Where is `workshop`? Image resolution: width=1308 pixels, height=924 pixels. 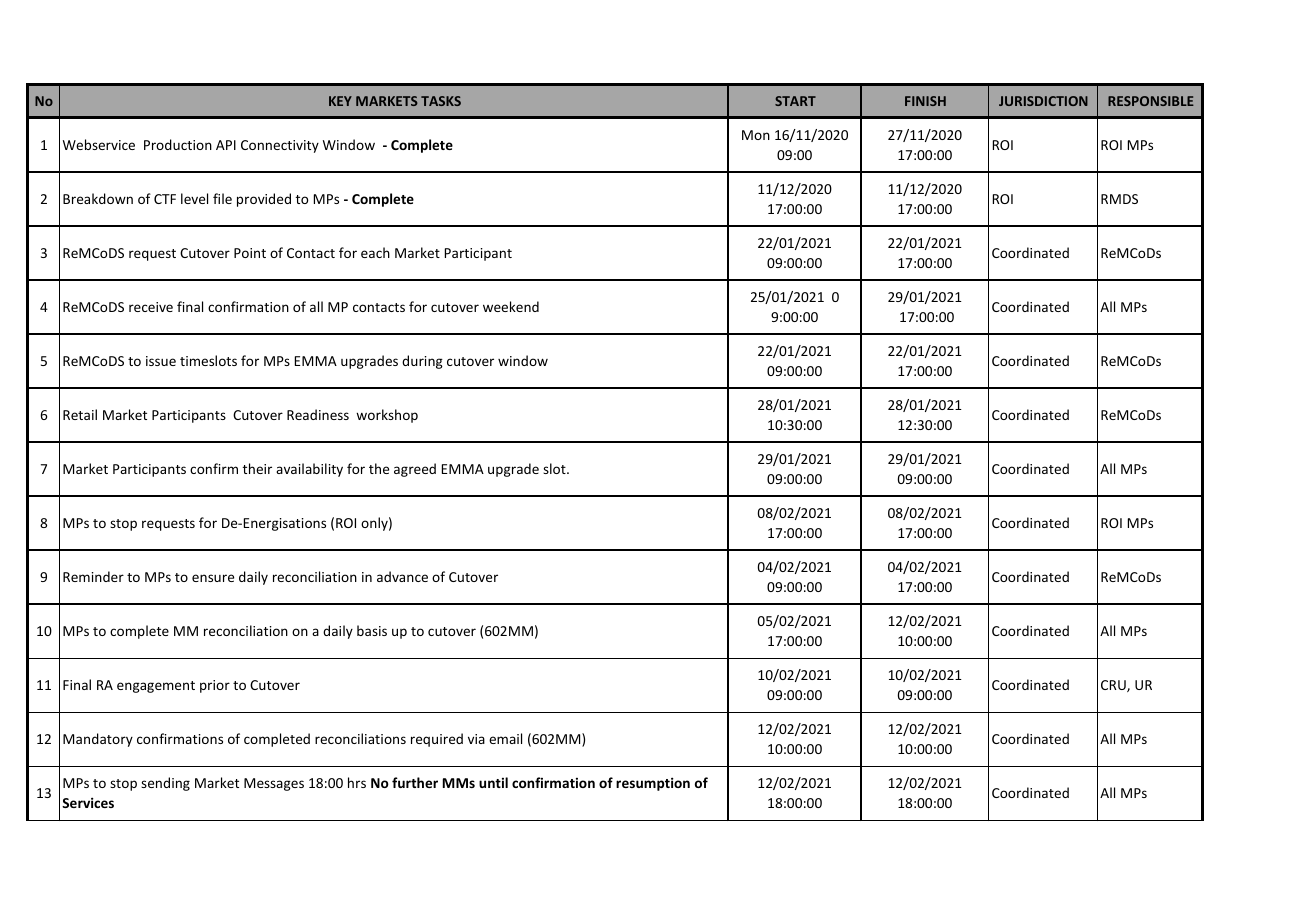 workshop is located at coordinates (387, 416).
